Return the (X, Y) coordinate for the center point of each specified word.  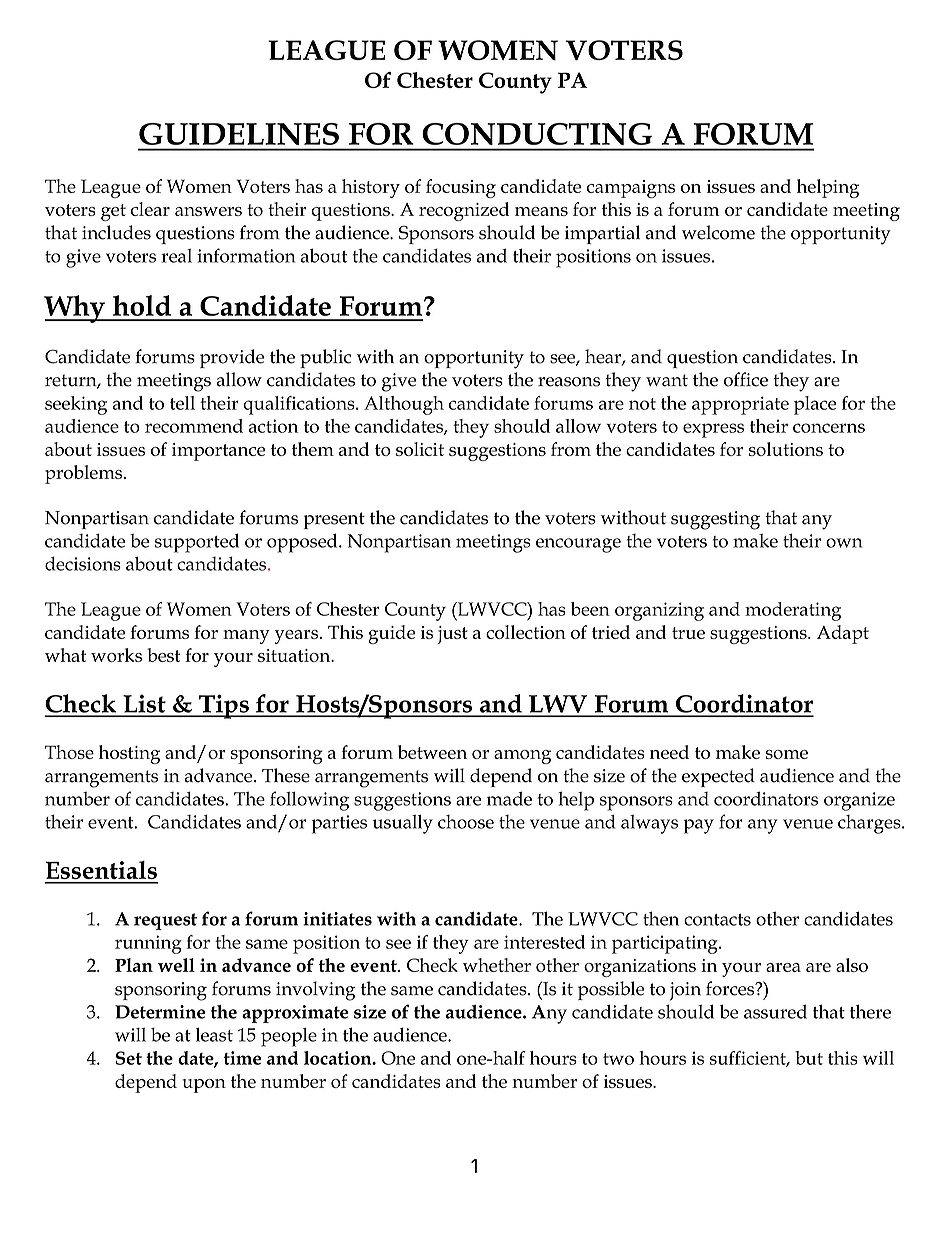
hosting (129, 754)
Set (129, 1058)
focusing (461, 188)
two (618, 1059)
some (787, 754)
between (432, 752)
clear (150, 209)
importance (218, 452)
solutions (786, 449)
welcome (718, 232)
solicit (420, 449)
